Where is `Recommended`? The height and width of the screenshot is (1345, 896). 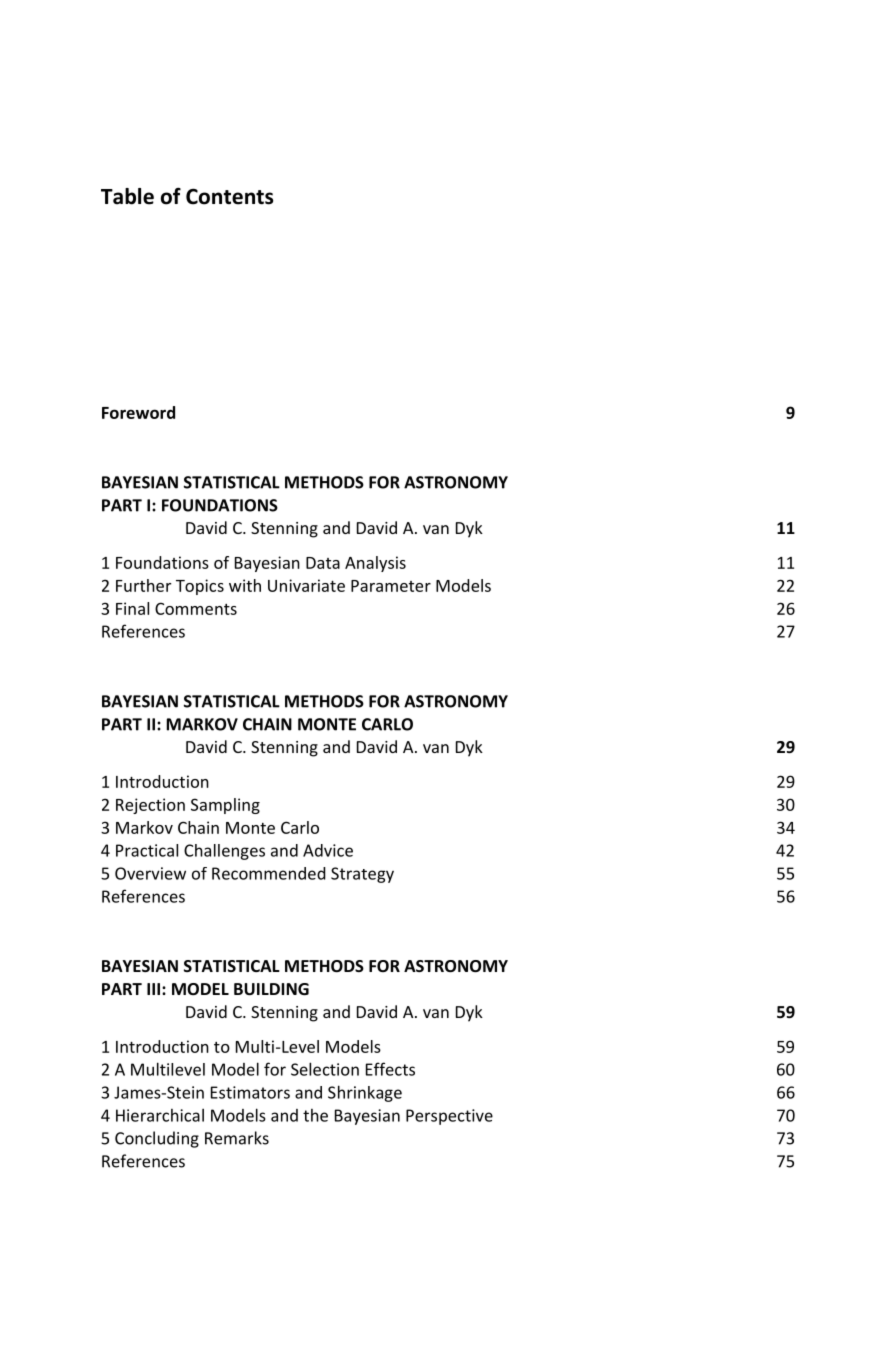
Recommended is located at coordinates (269, 873).
